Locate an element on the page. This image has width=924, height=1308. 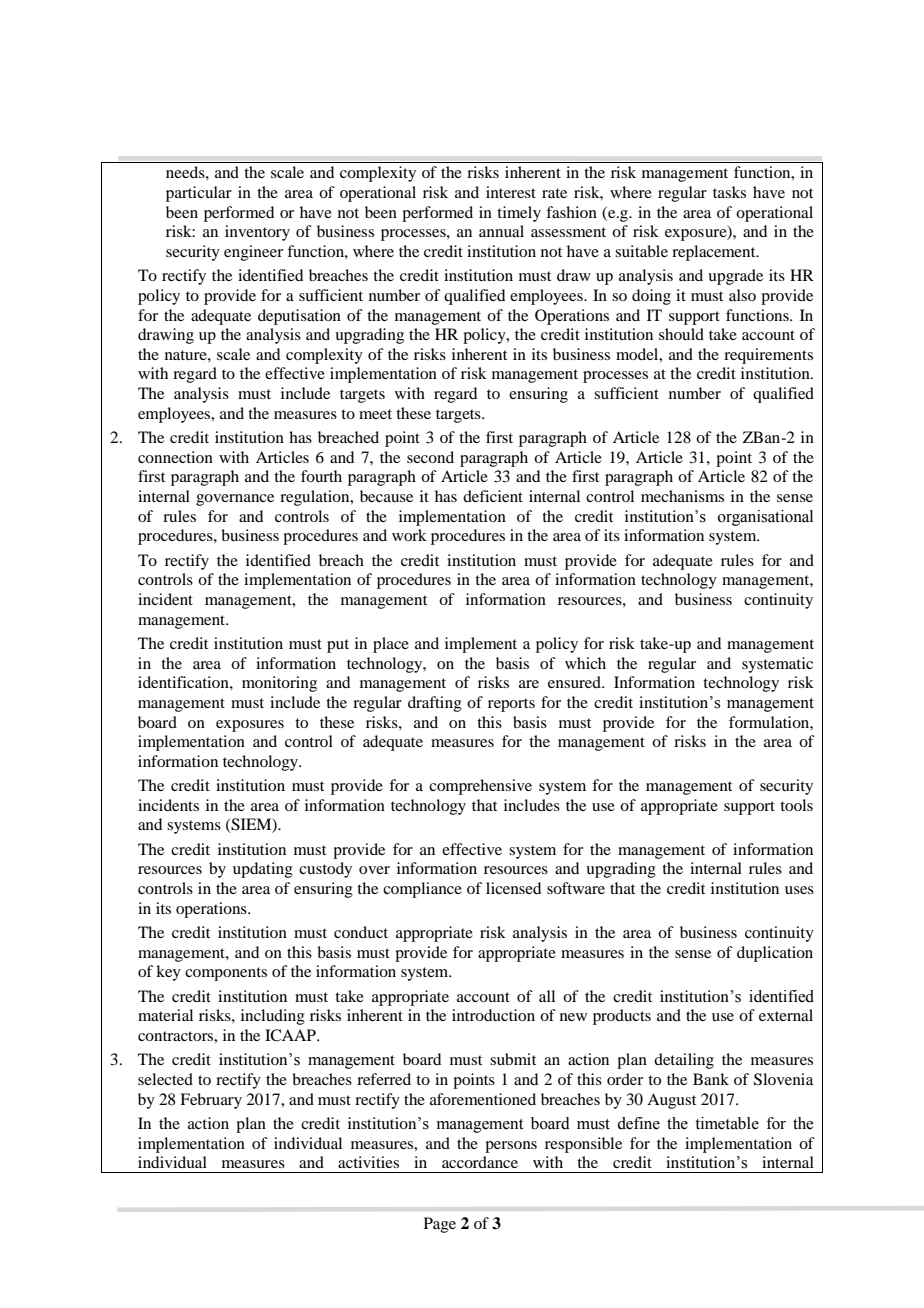
tools is located at coordinates (796, 805).
